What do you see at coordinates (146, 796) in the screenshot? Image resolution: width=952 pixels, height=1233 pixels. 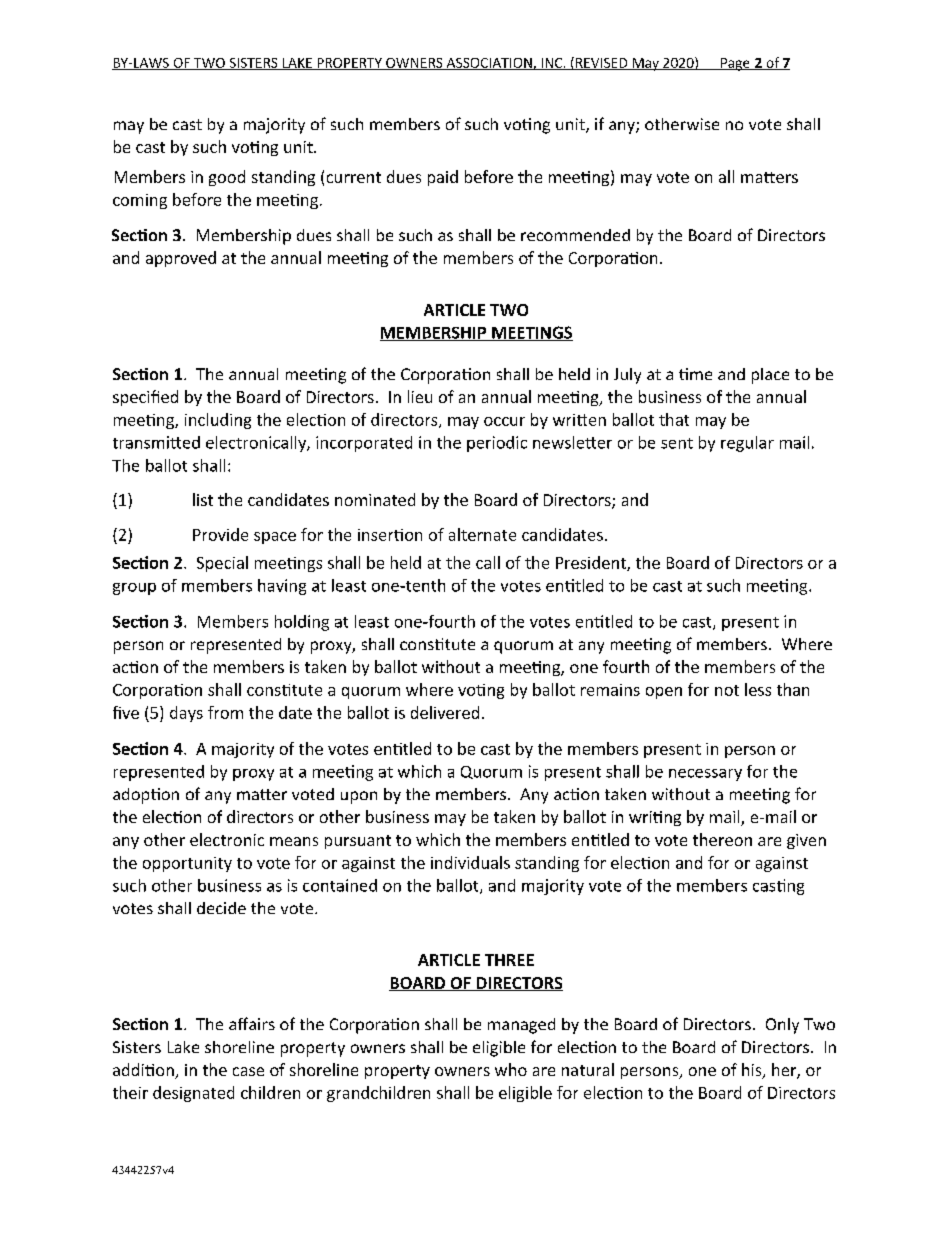 I see `adoption` at bounding box center [146, 796].
